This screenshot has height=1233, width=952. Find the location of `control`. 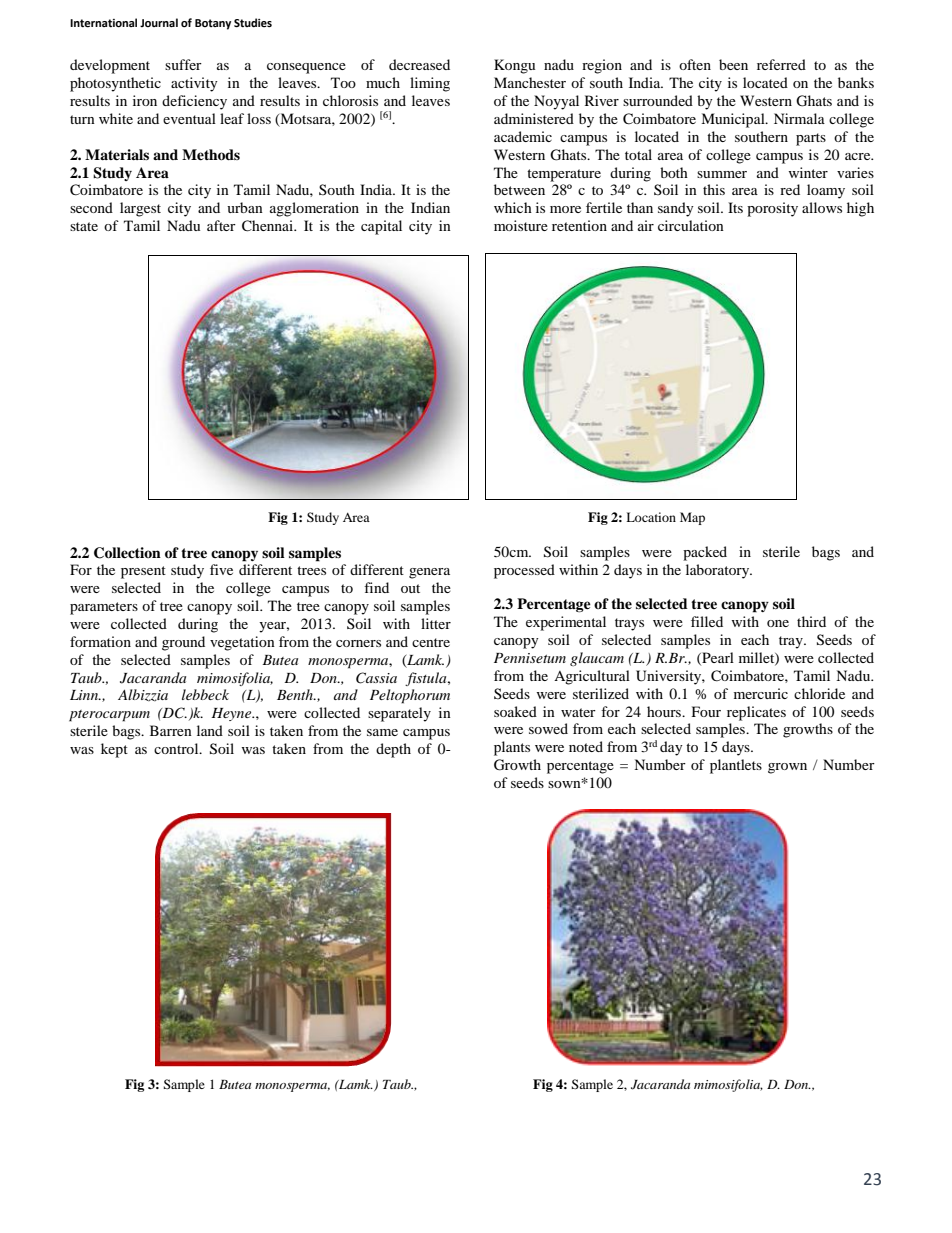

control is located at coordinates (177, 748).
